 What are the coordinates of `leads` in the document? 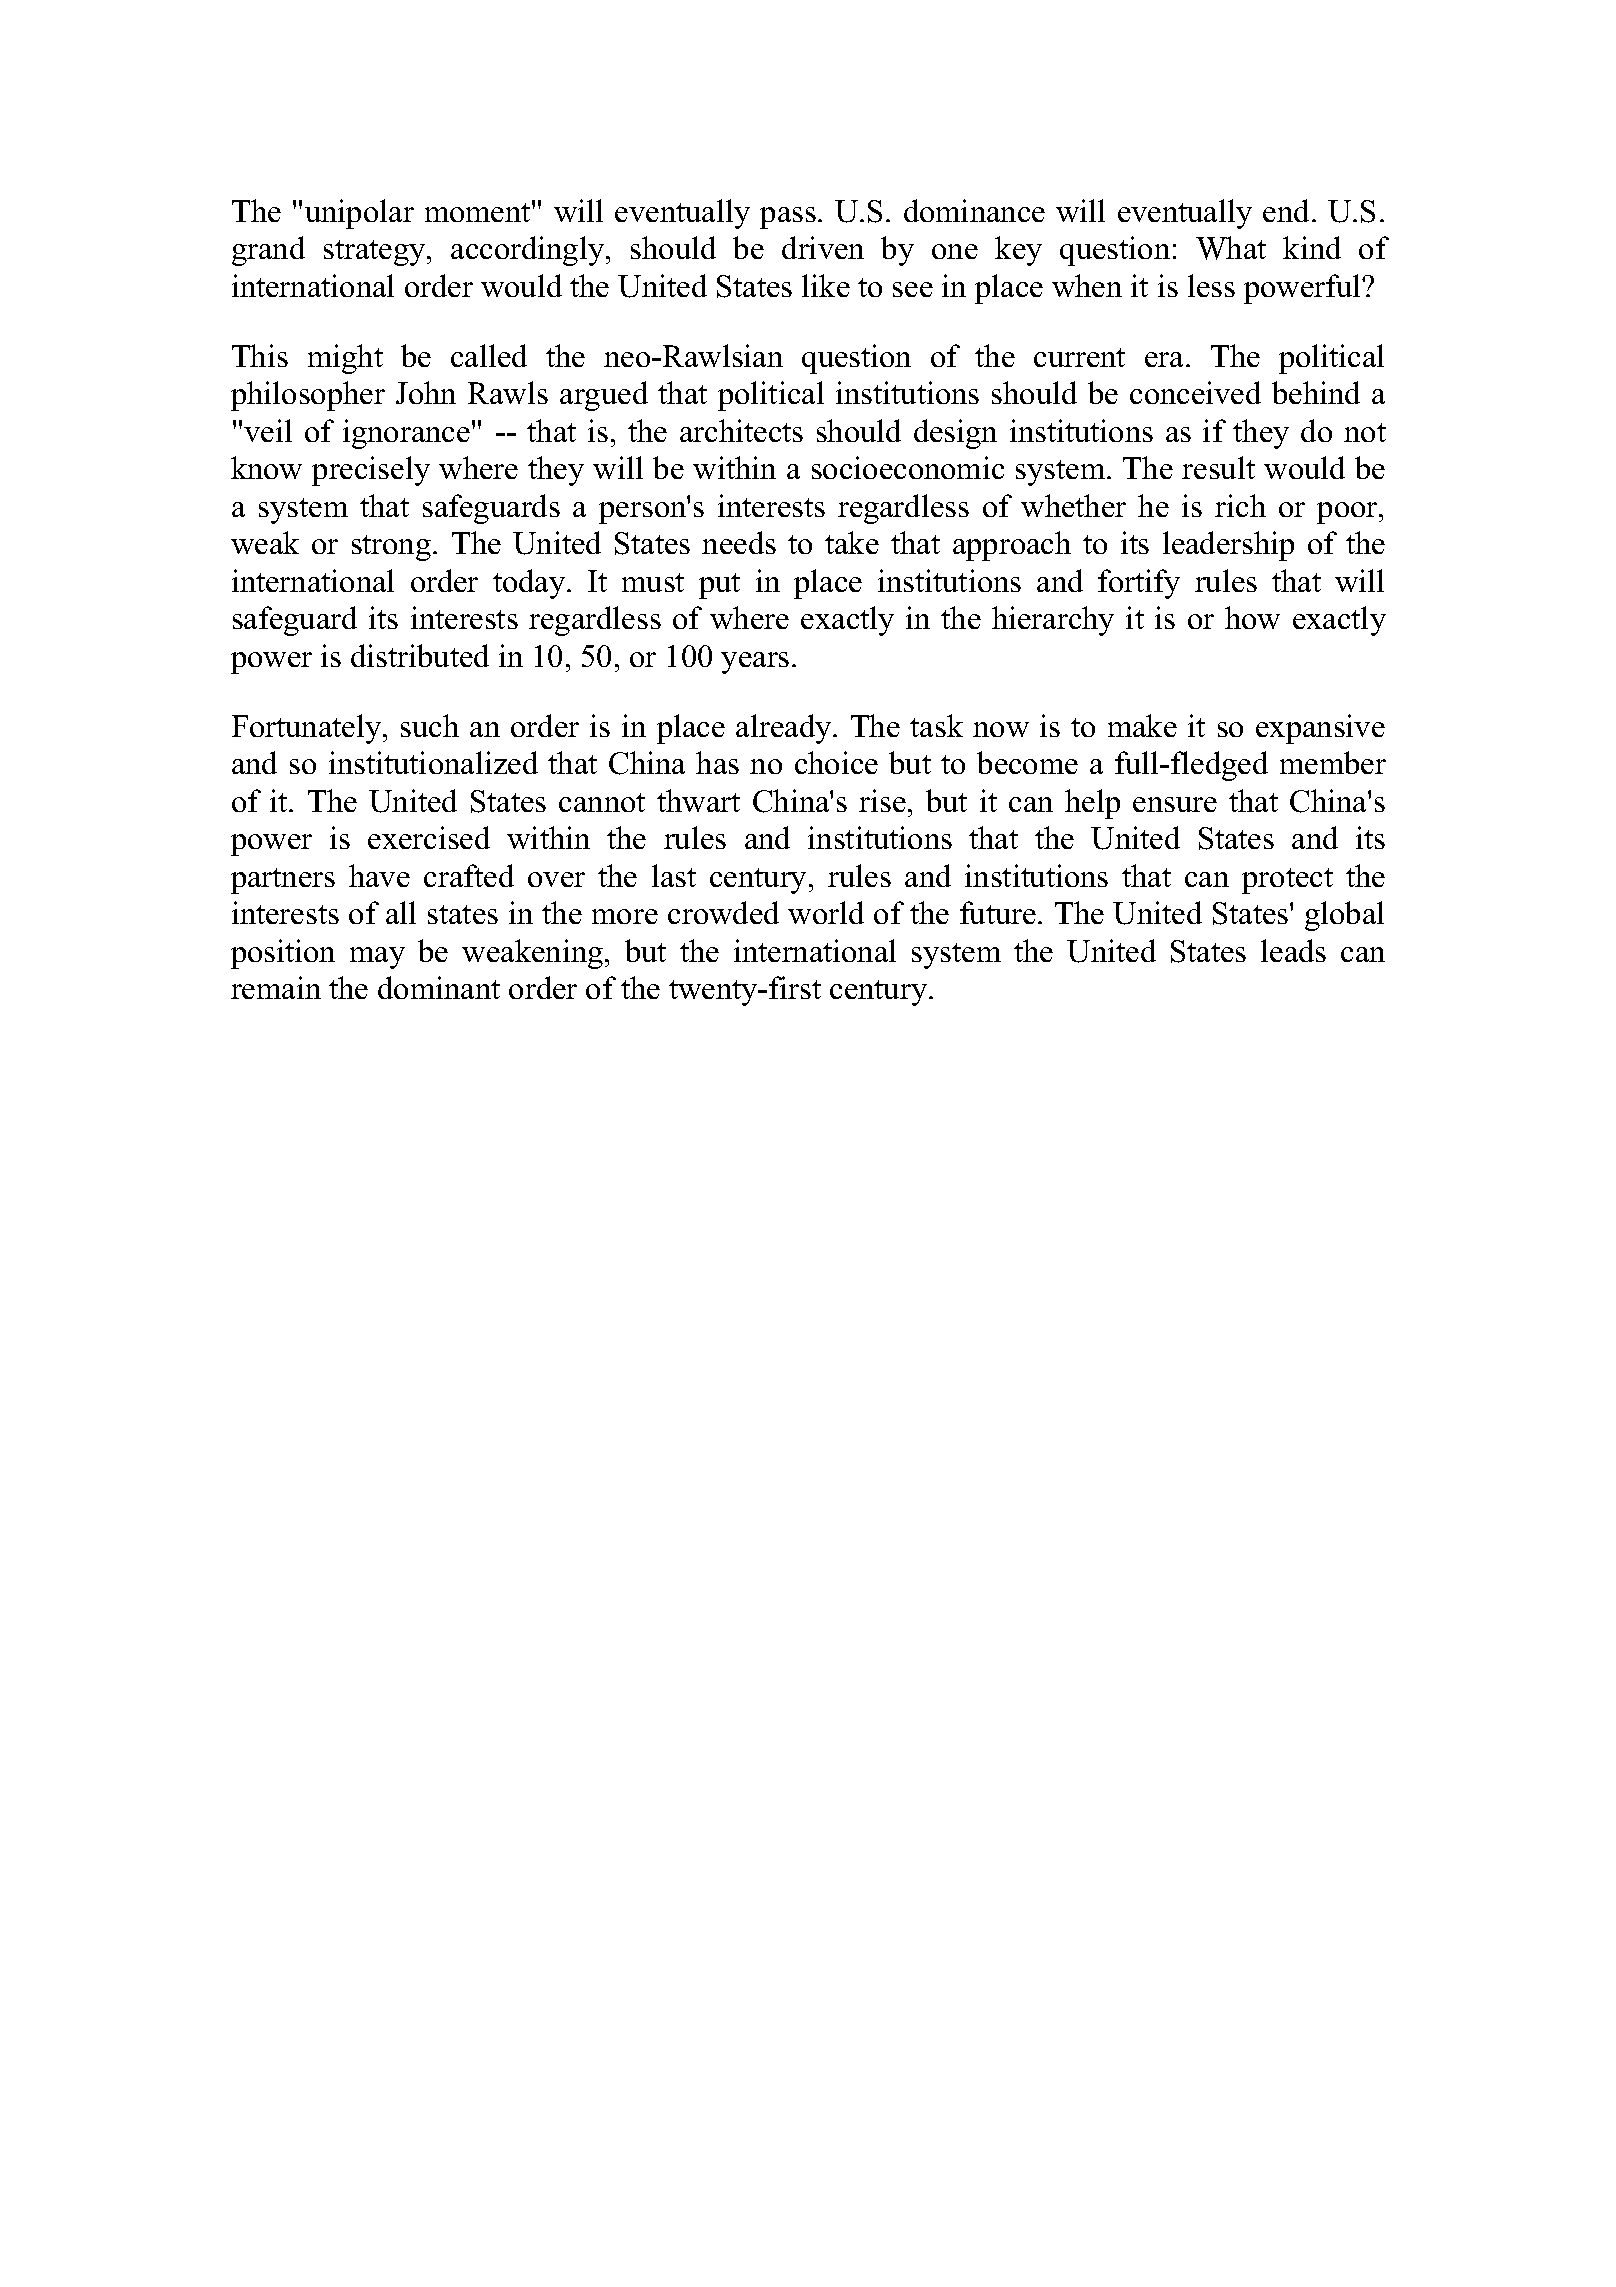 It's located at (1293, 950).
